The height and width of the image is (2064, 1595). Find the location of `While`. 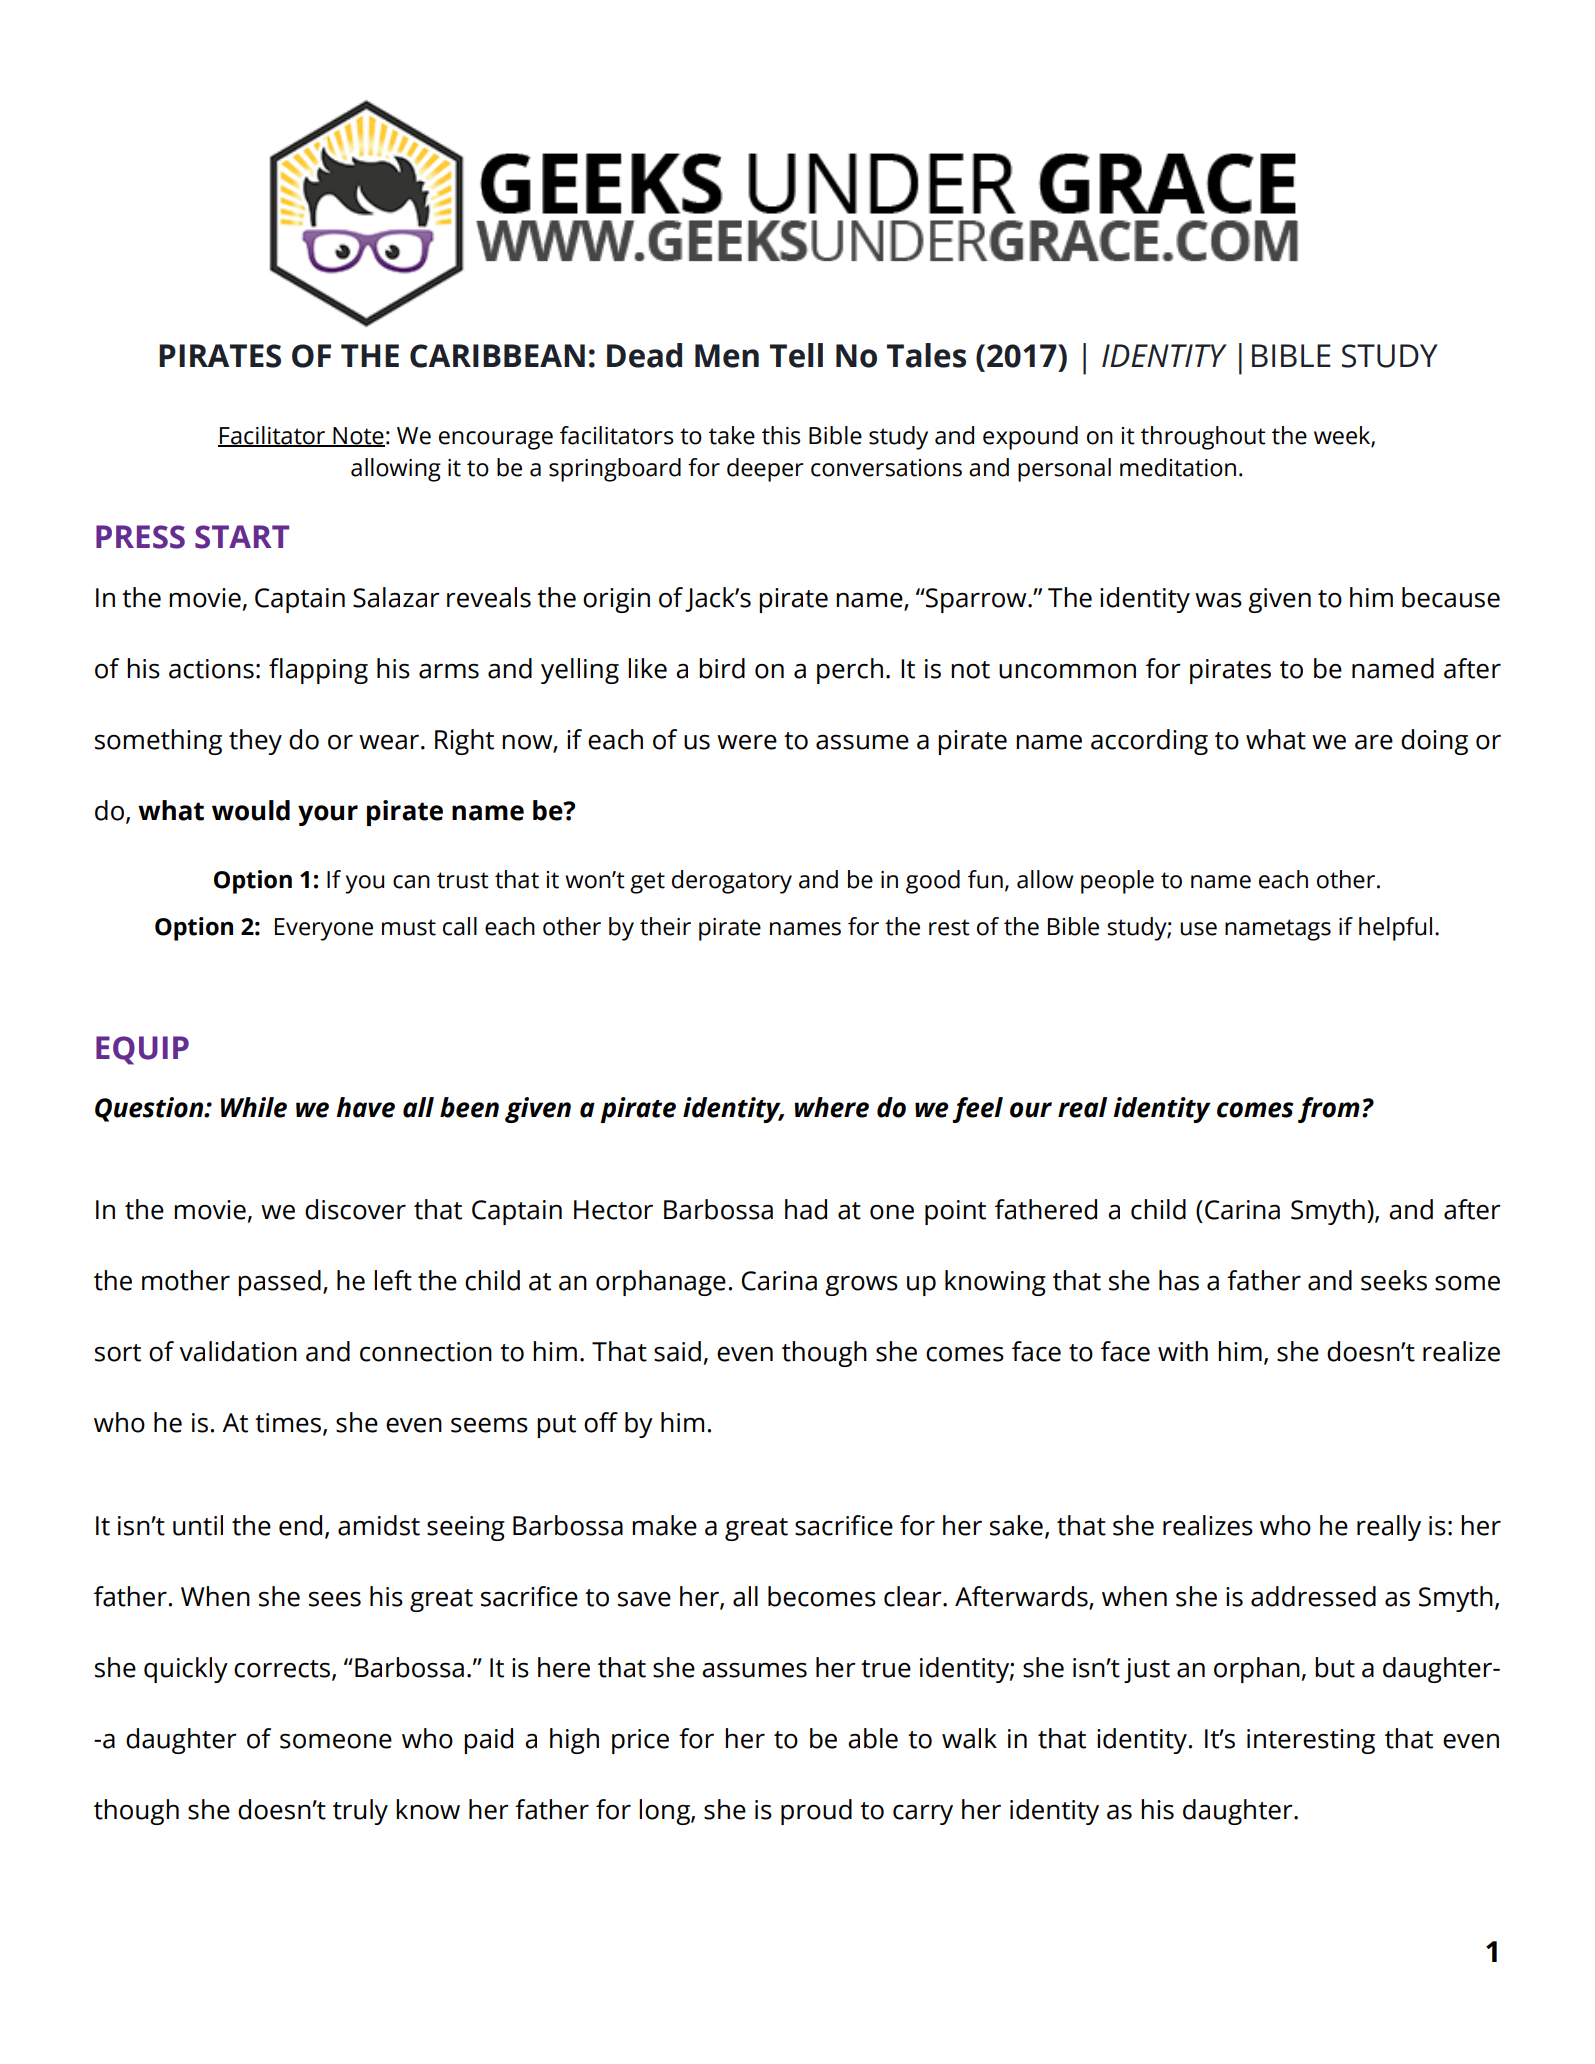

While is located at coordinates (254, 1107).
